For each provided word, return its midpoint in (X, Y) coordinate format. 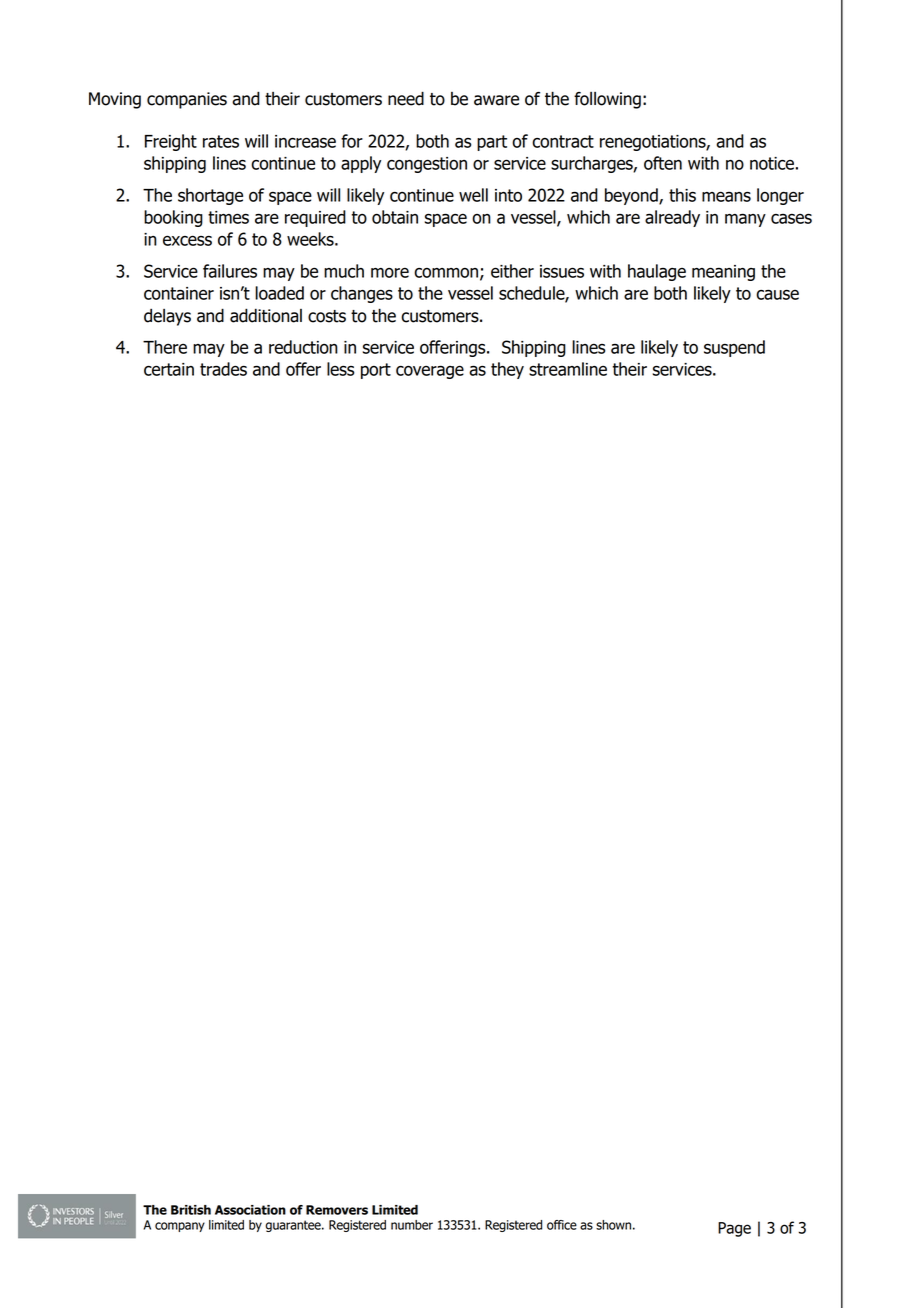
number (412, 1225)
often (663, 163)
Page (734, 1229)
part (492, 143)
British (191, 1210)
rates (221, 141)
